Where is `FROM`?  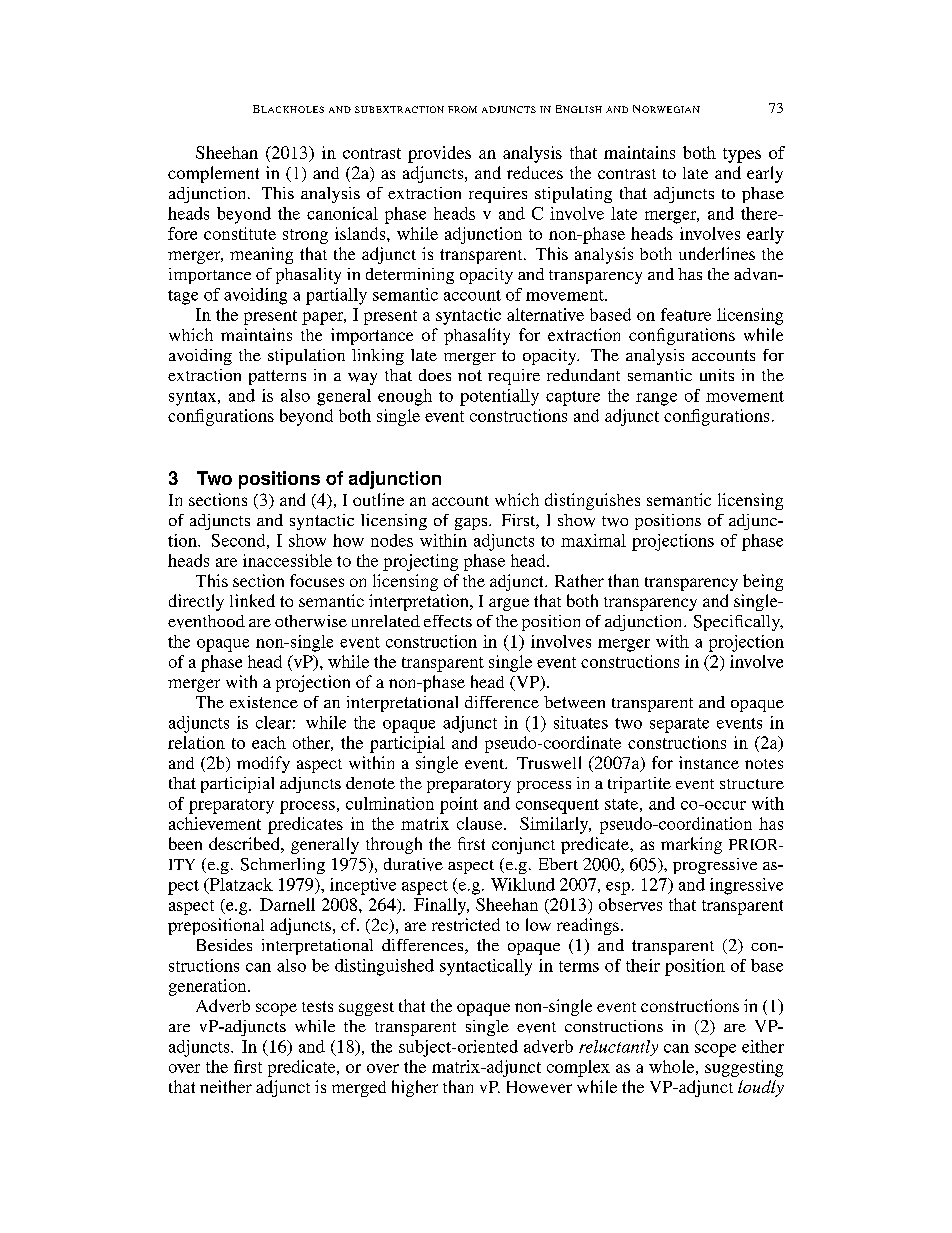 FROM is located at coordinates (462, 109).
